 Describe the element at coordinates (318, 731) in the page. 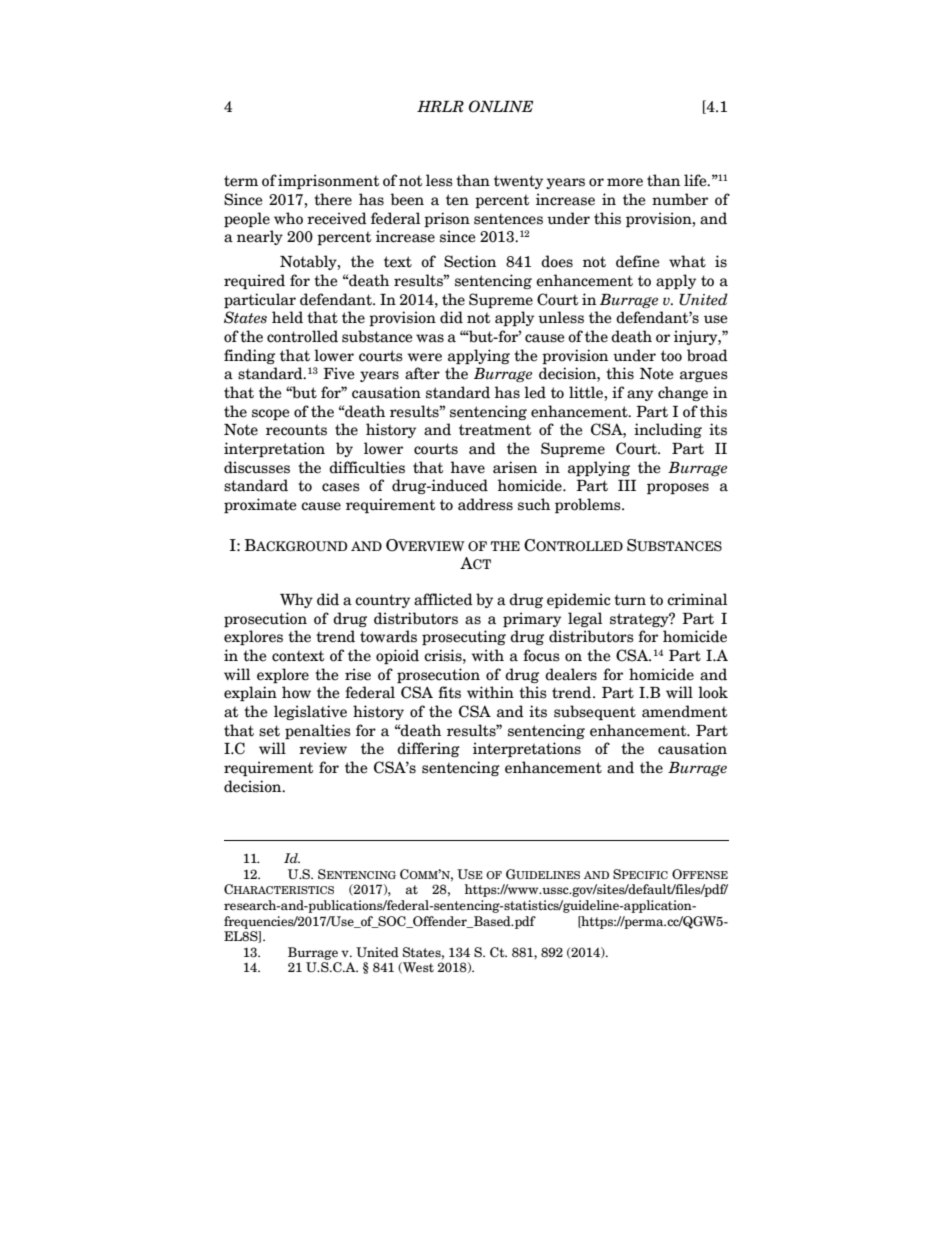

I see `penalties` at that location.
